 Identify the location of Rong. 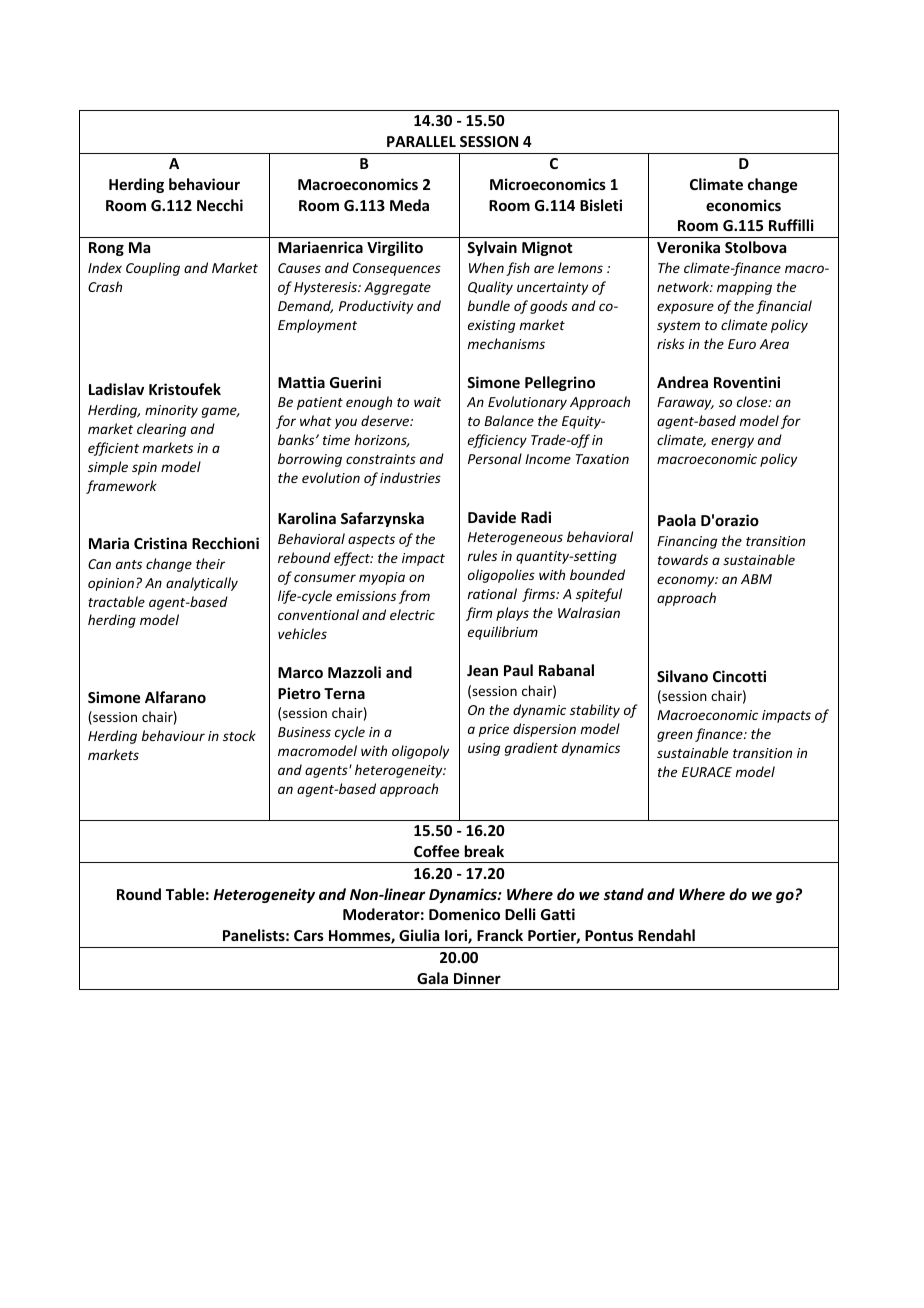
(106, 249).
